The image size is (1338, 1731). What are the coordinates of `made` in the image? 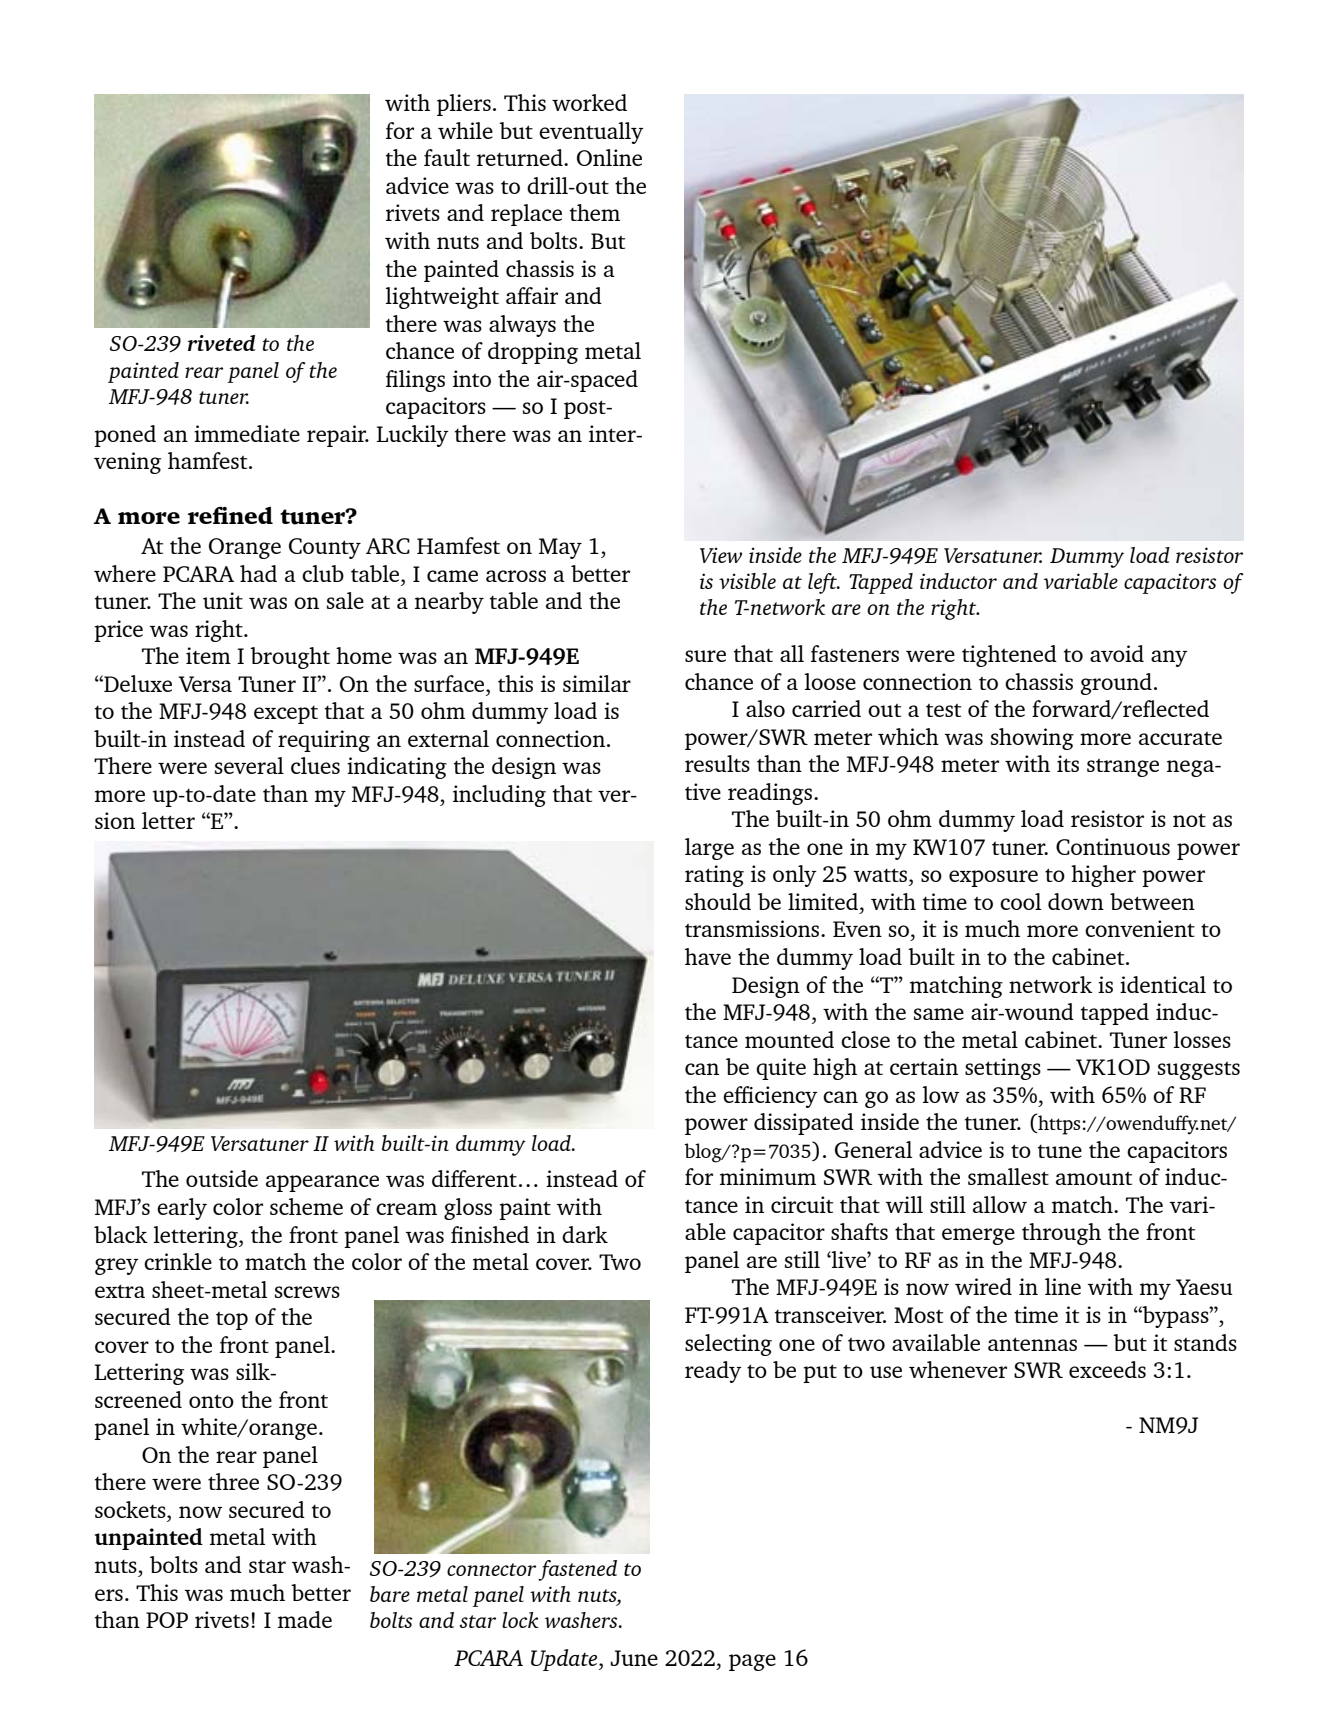 It's located at (305, 1619).
